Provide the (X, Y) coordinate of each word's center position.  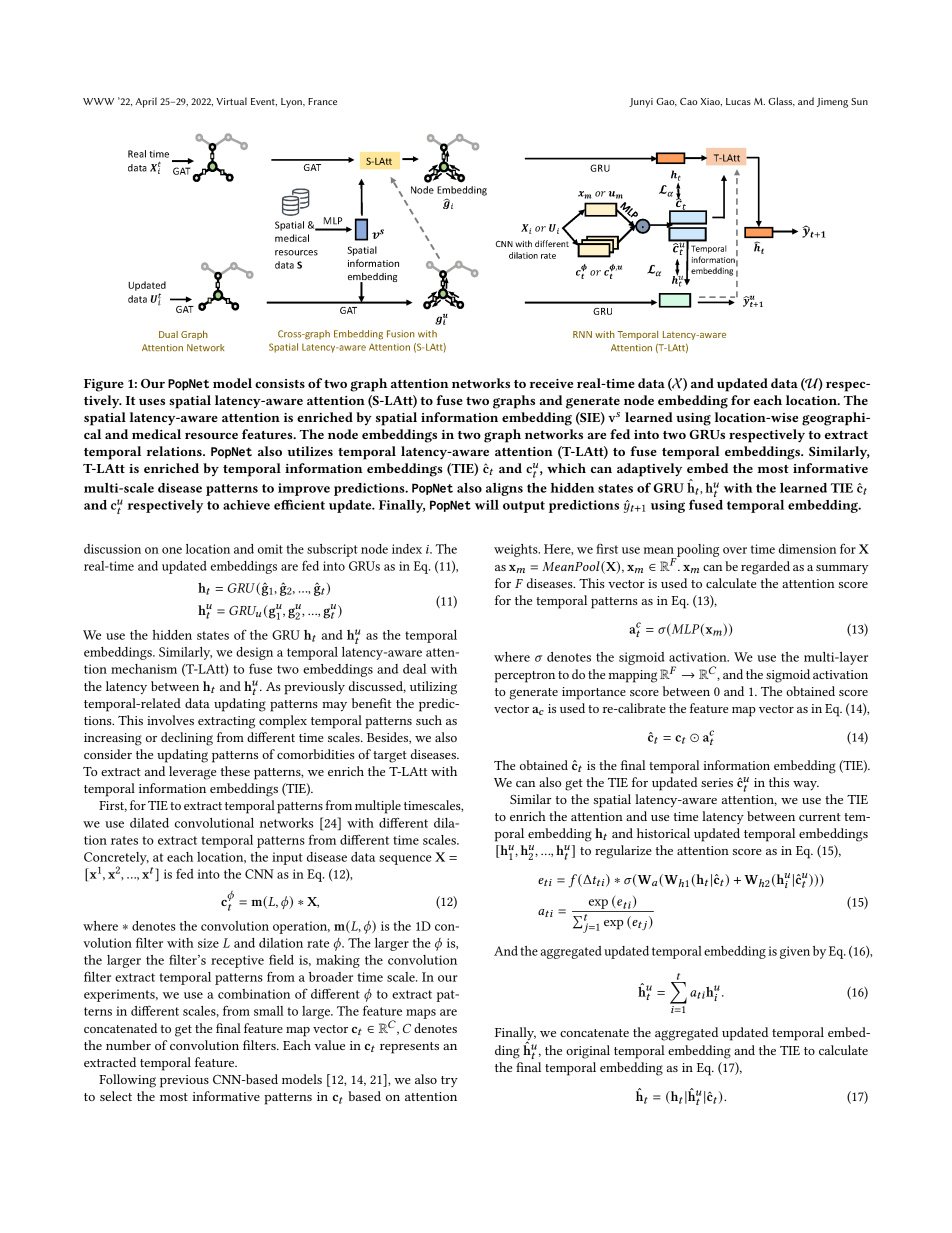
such (429, 720)
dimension (807, 549)
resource (211, 436)
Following (127, 1081)
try (449, 1081)
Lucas (738, 101)
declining (187, 739)
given (795, 952)
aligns (504, 489)
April (146, 102)
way (806, 785)
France (322, 101)
